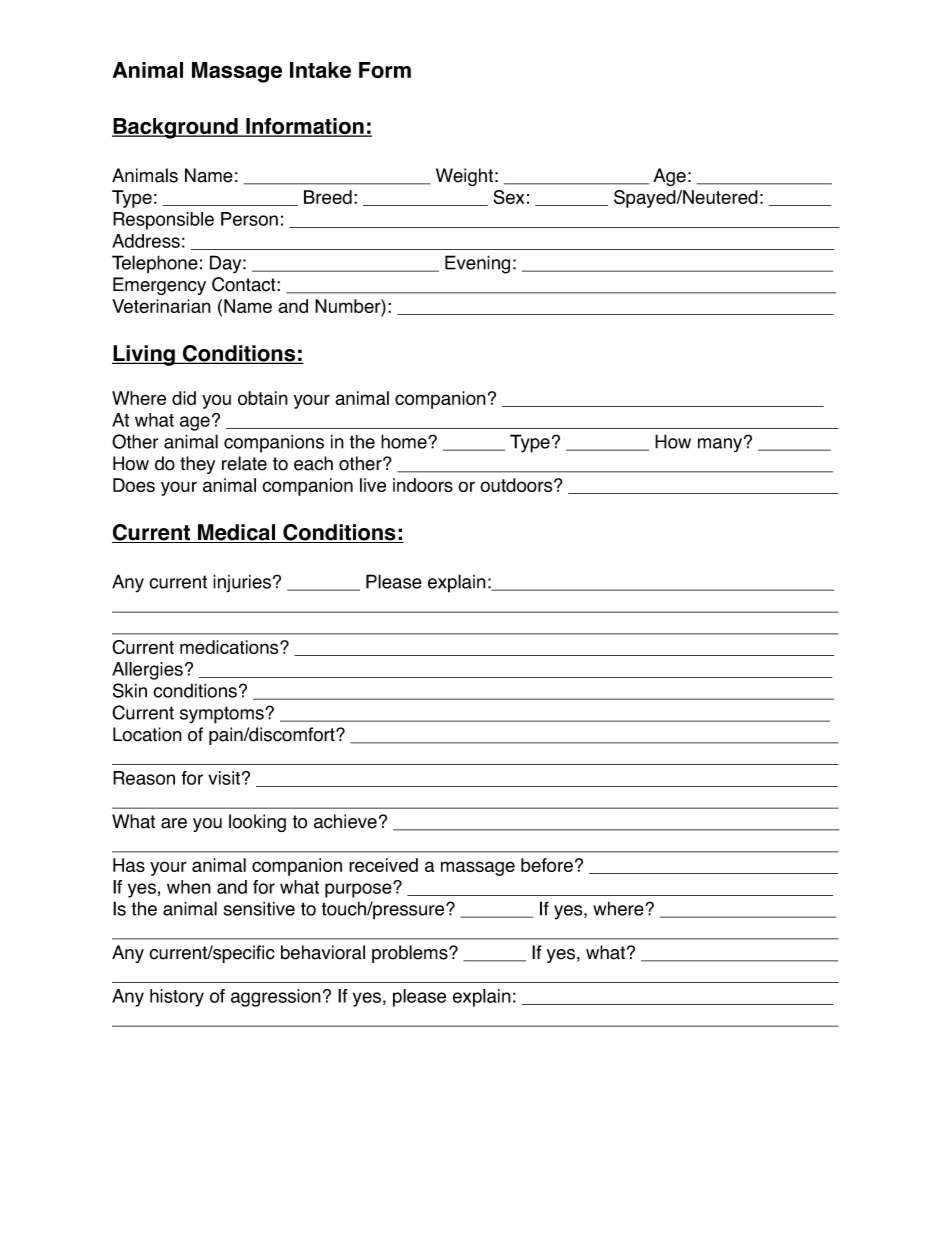 The height and width of the page is (1233, 952). I want to click on live, so click(373, 485).
